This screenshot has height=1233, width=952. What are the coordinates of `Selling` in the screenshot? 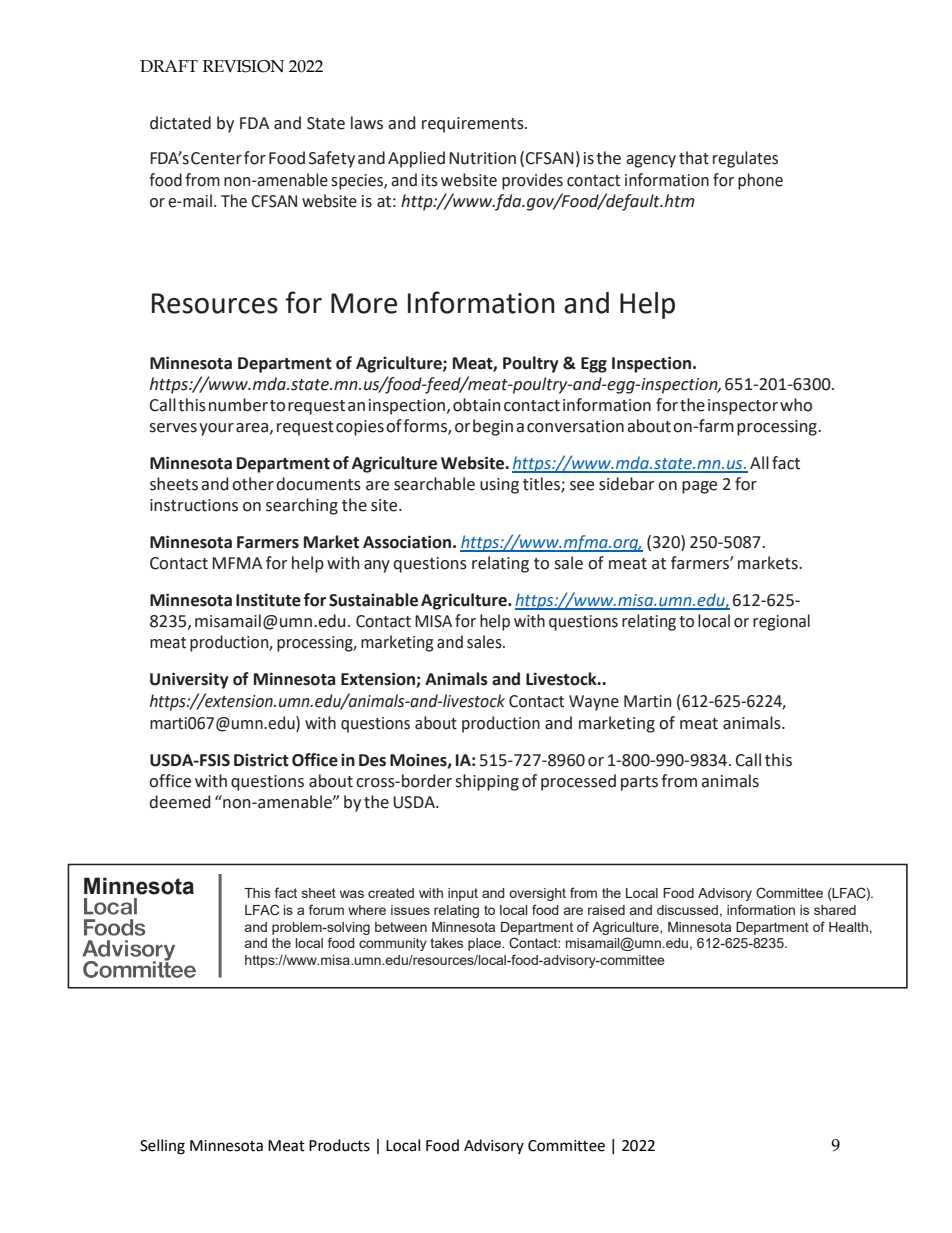 It's located at (162, 1147).
